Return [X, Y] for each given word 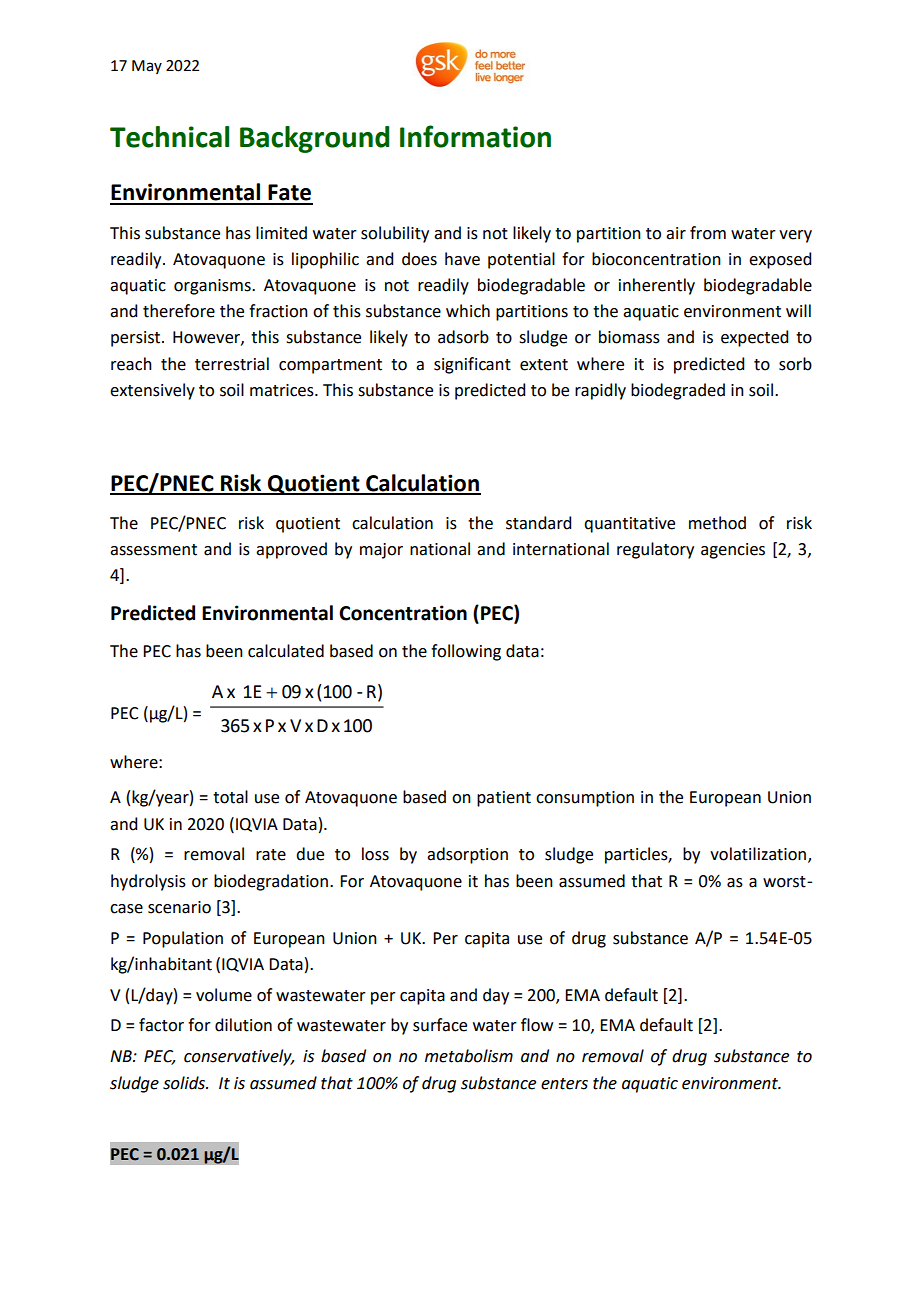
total [230, 797]
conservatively [239, 1057]
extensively [152, 391]
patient [504, 799]
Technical [169, 137]
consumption [585, 799]
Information [475, 136]
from [708, 233]
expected [754, 338]
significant [472, 365]
